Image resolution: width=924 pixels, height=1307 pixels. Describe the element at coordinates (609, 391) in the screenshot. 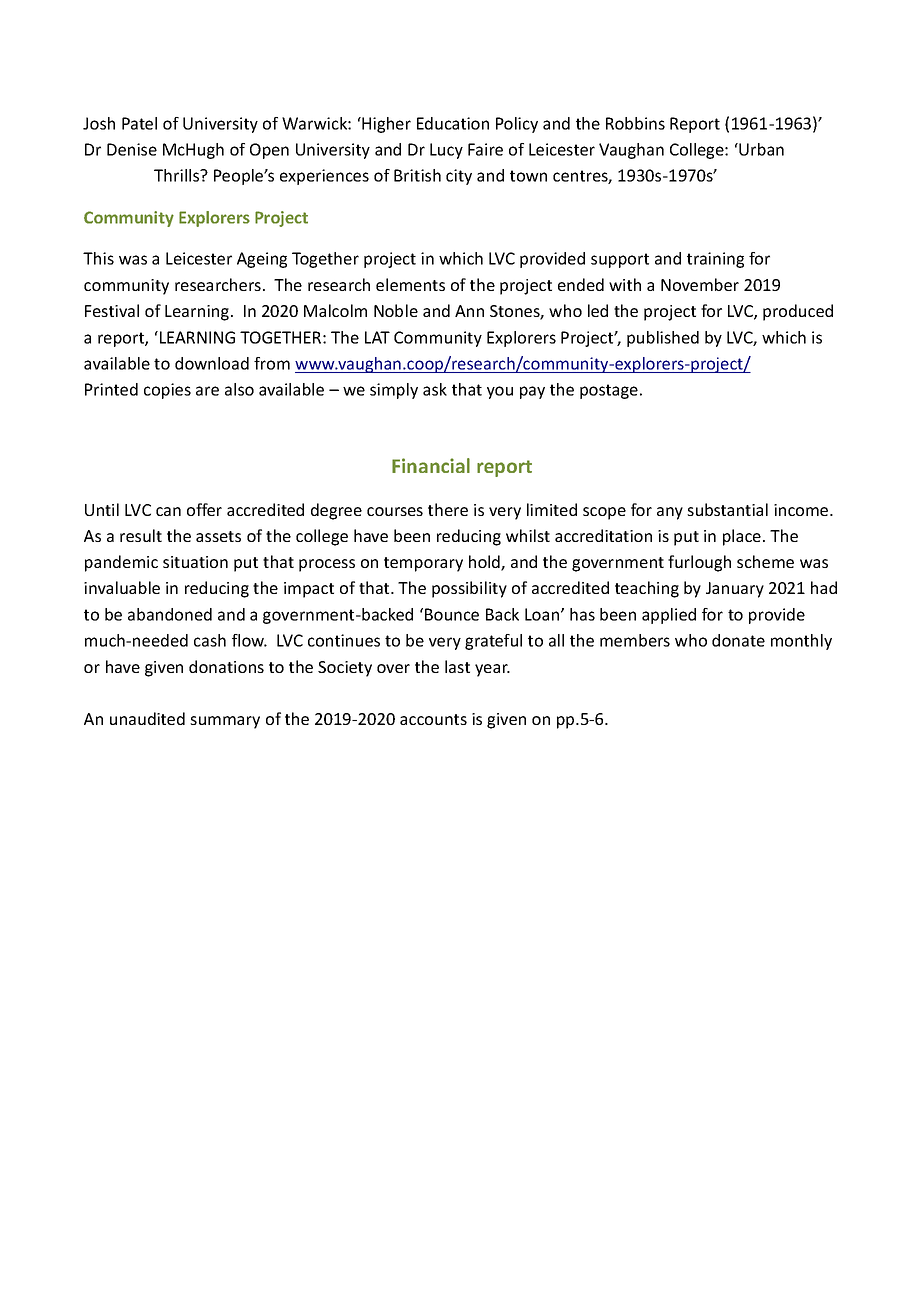

I see `postage` at that location.
